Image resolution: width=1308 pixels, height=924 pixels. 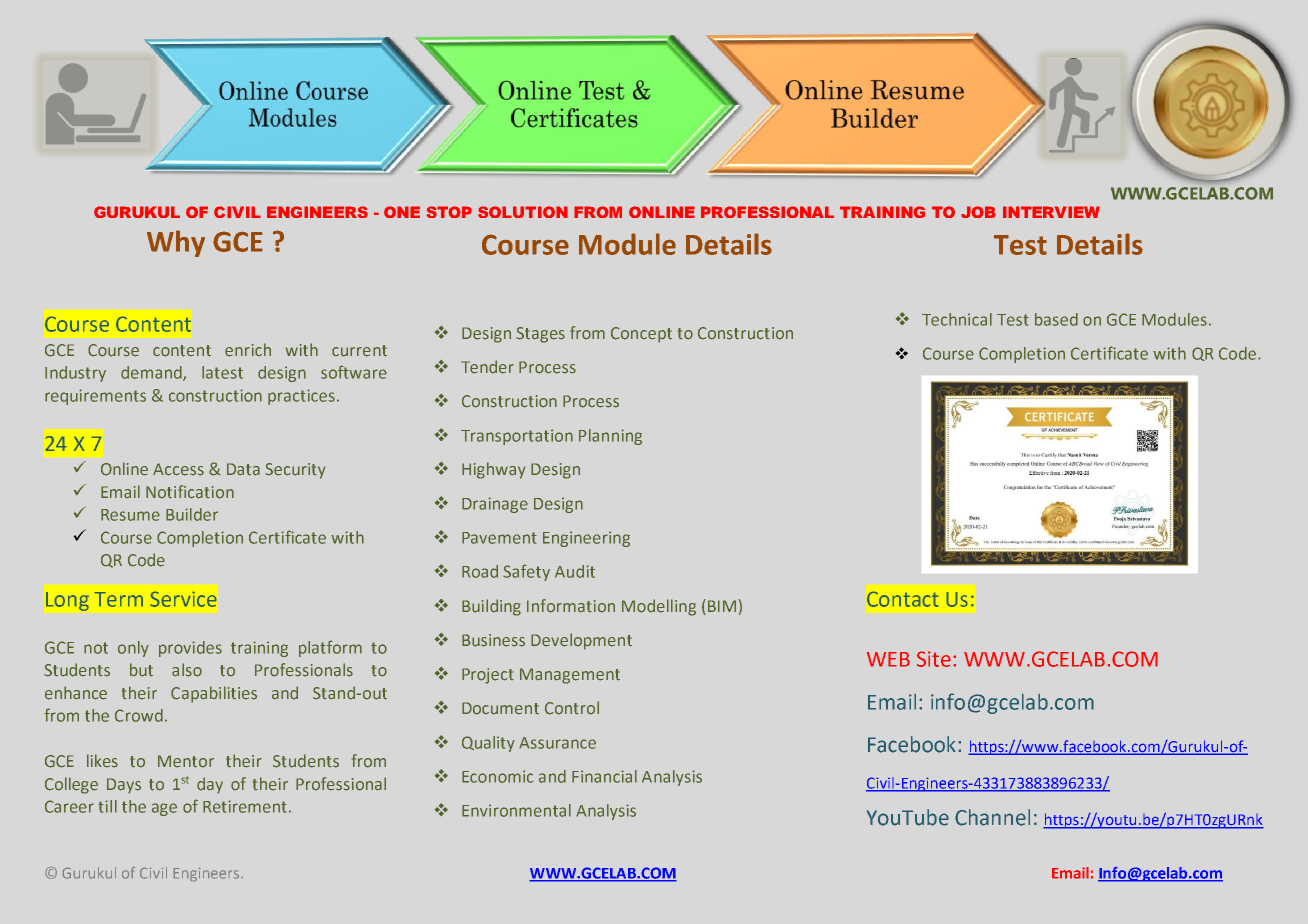 I want to click on Site, so click(x=934, y=659).
